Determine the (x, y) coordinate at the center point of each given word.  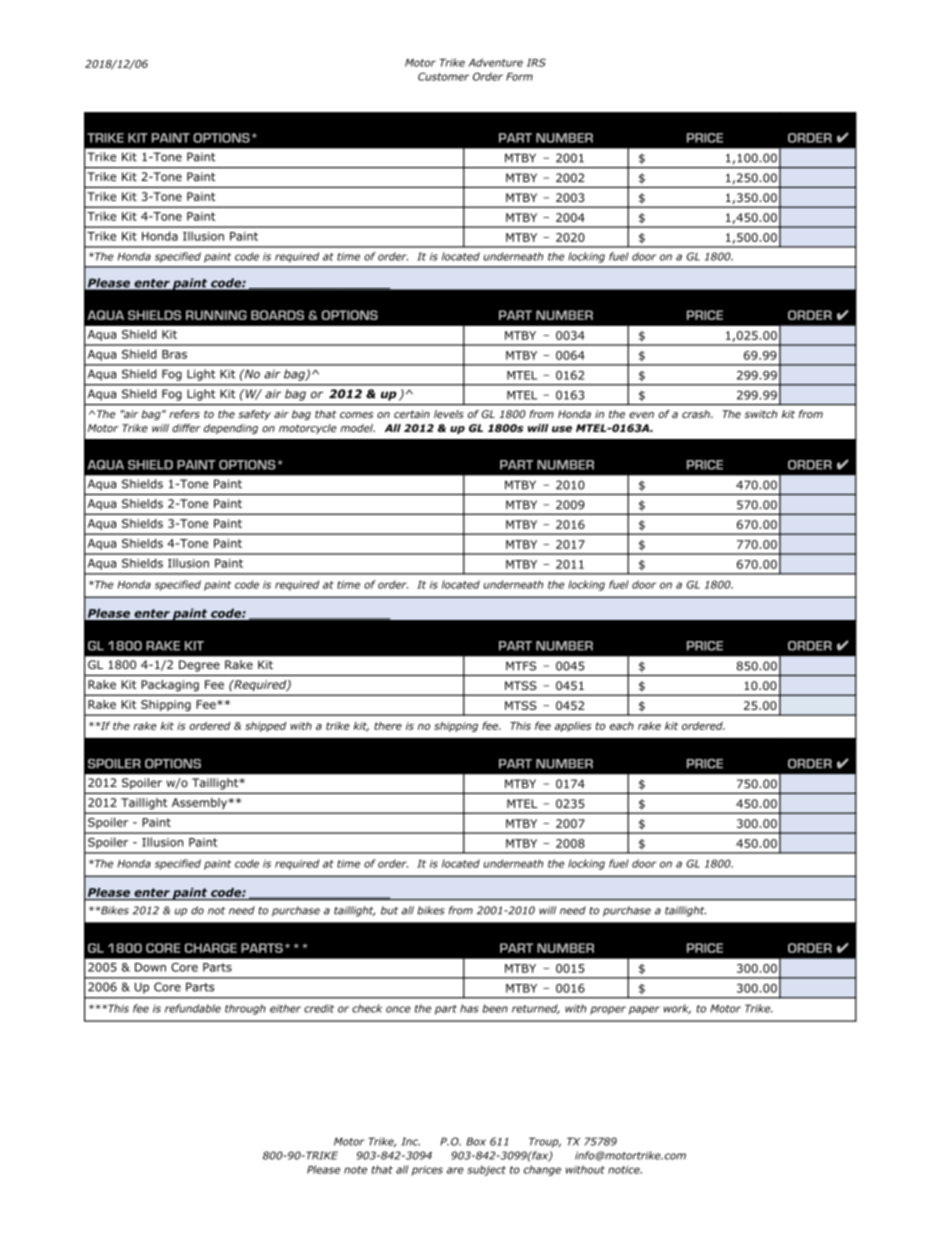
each (622, 726)
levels (449, 414)
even (641, 415)
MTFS (521, 666)
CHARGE (211, 948)
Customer (443, 76)
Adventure (495, 62)
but (389, 910)
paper (644, 1010)
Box (476, 1141)
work (677, 1009)
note (355, 1170)
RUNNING (216, 315)
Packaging (170, 685)
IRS (536, 62)
